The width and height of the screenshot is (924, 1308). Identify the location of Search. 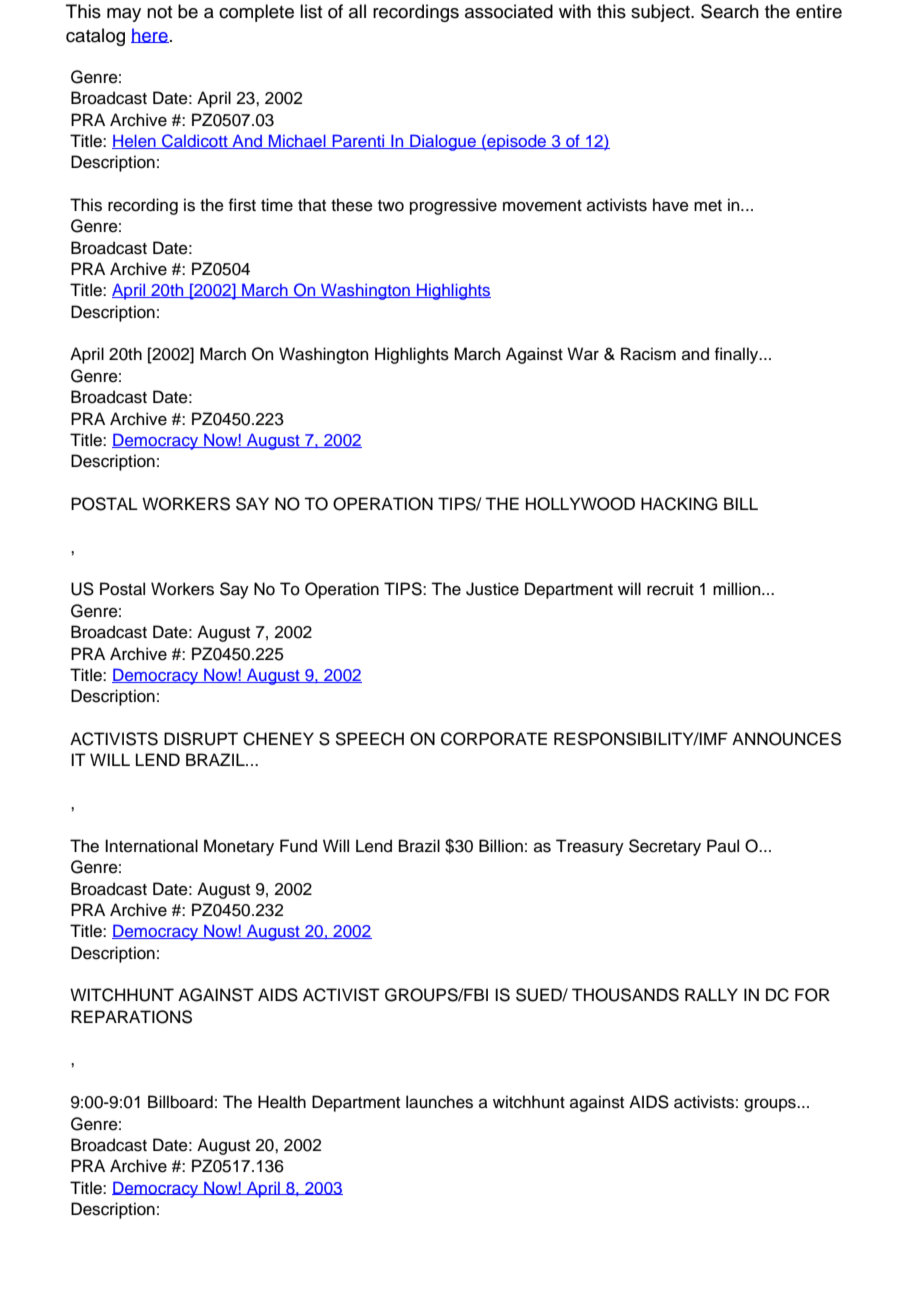
(730, 11).
